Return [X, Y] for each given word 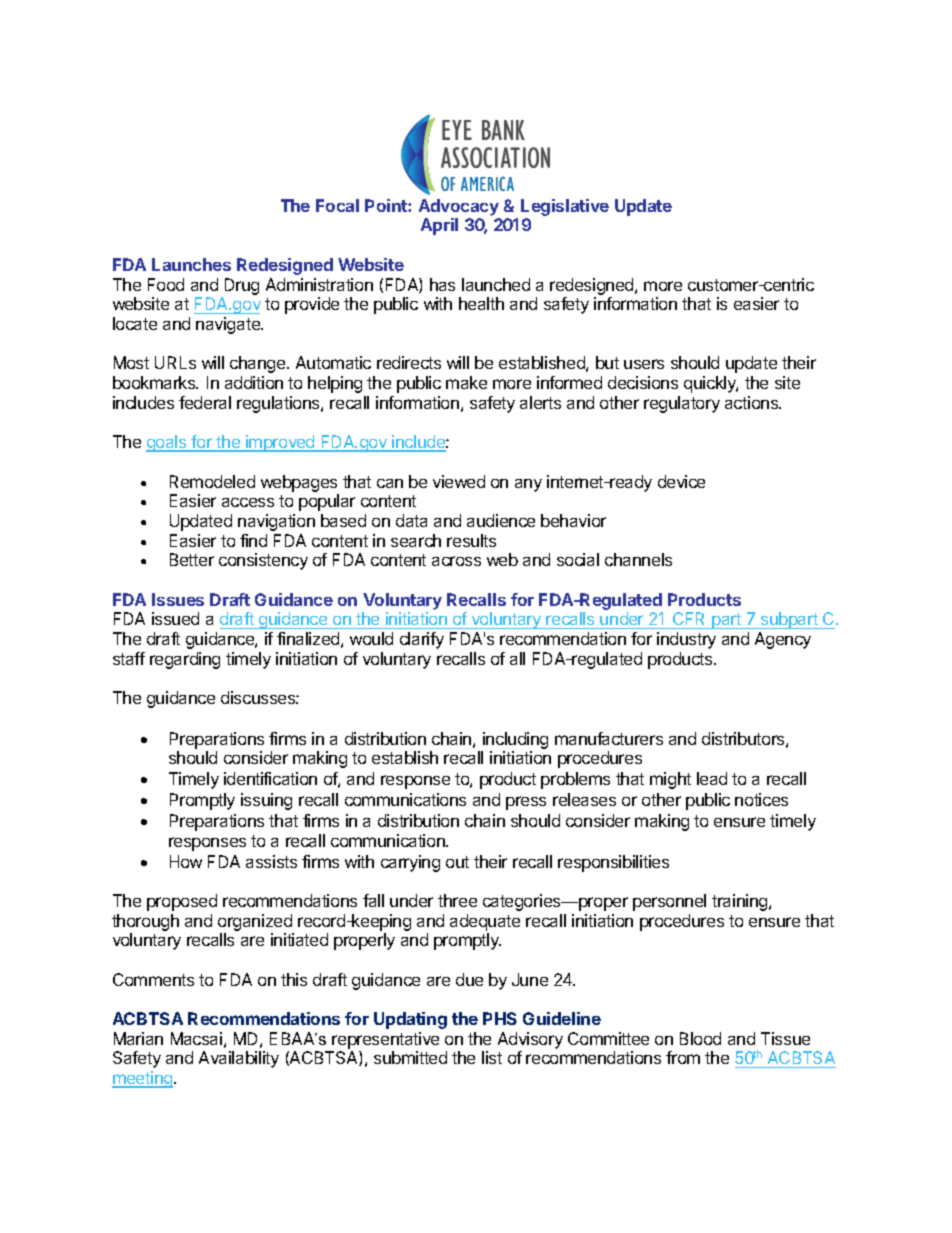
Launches [191, 264]
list [492, 1057]
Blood [700, 1038]
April [439, 226]
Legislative [565, 207]
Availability [239, 1059]
